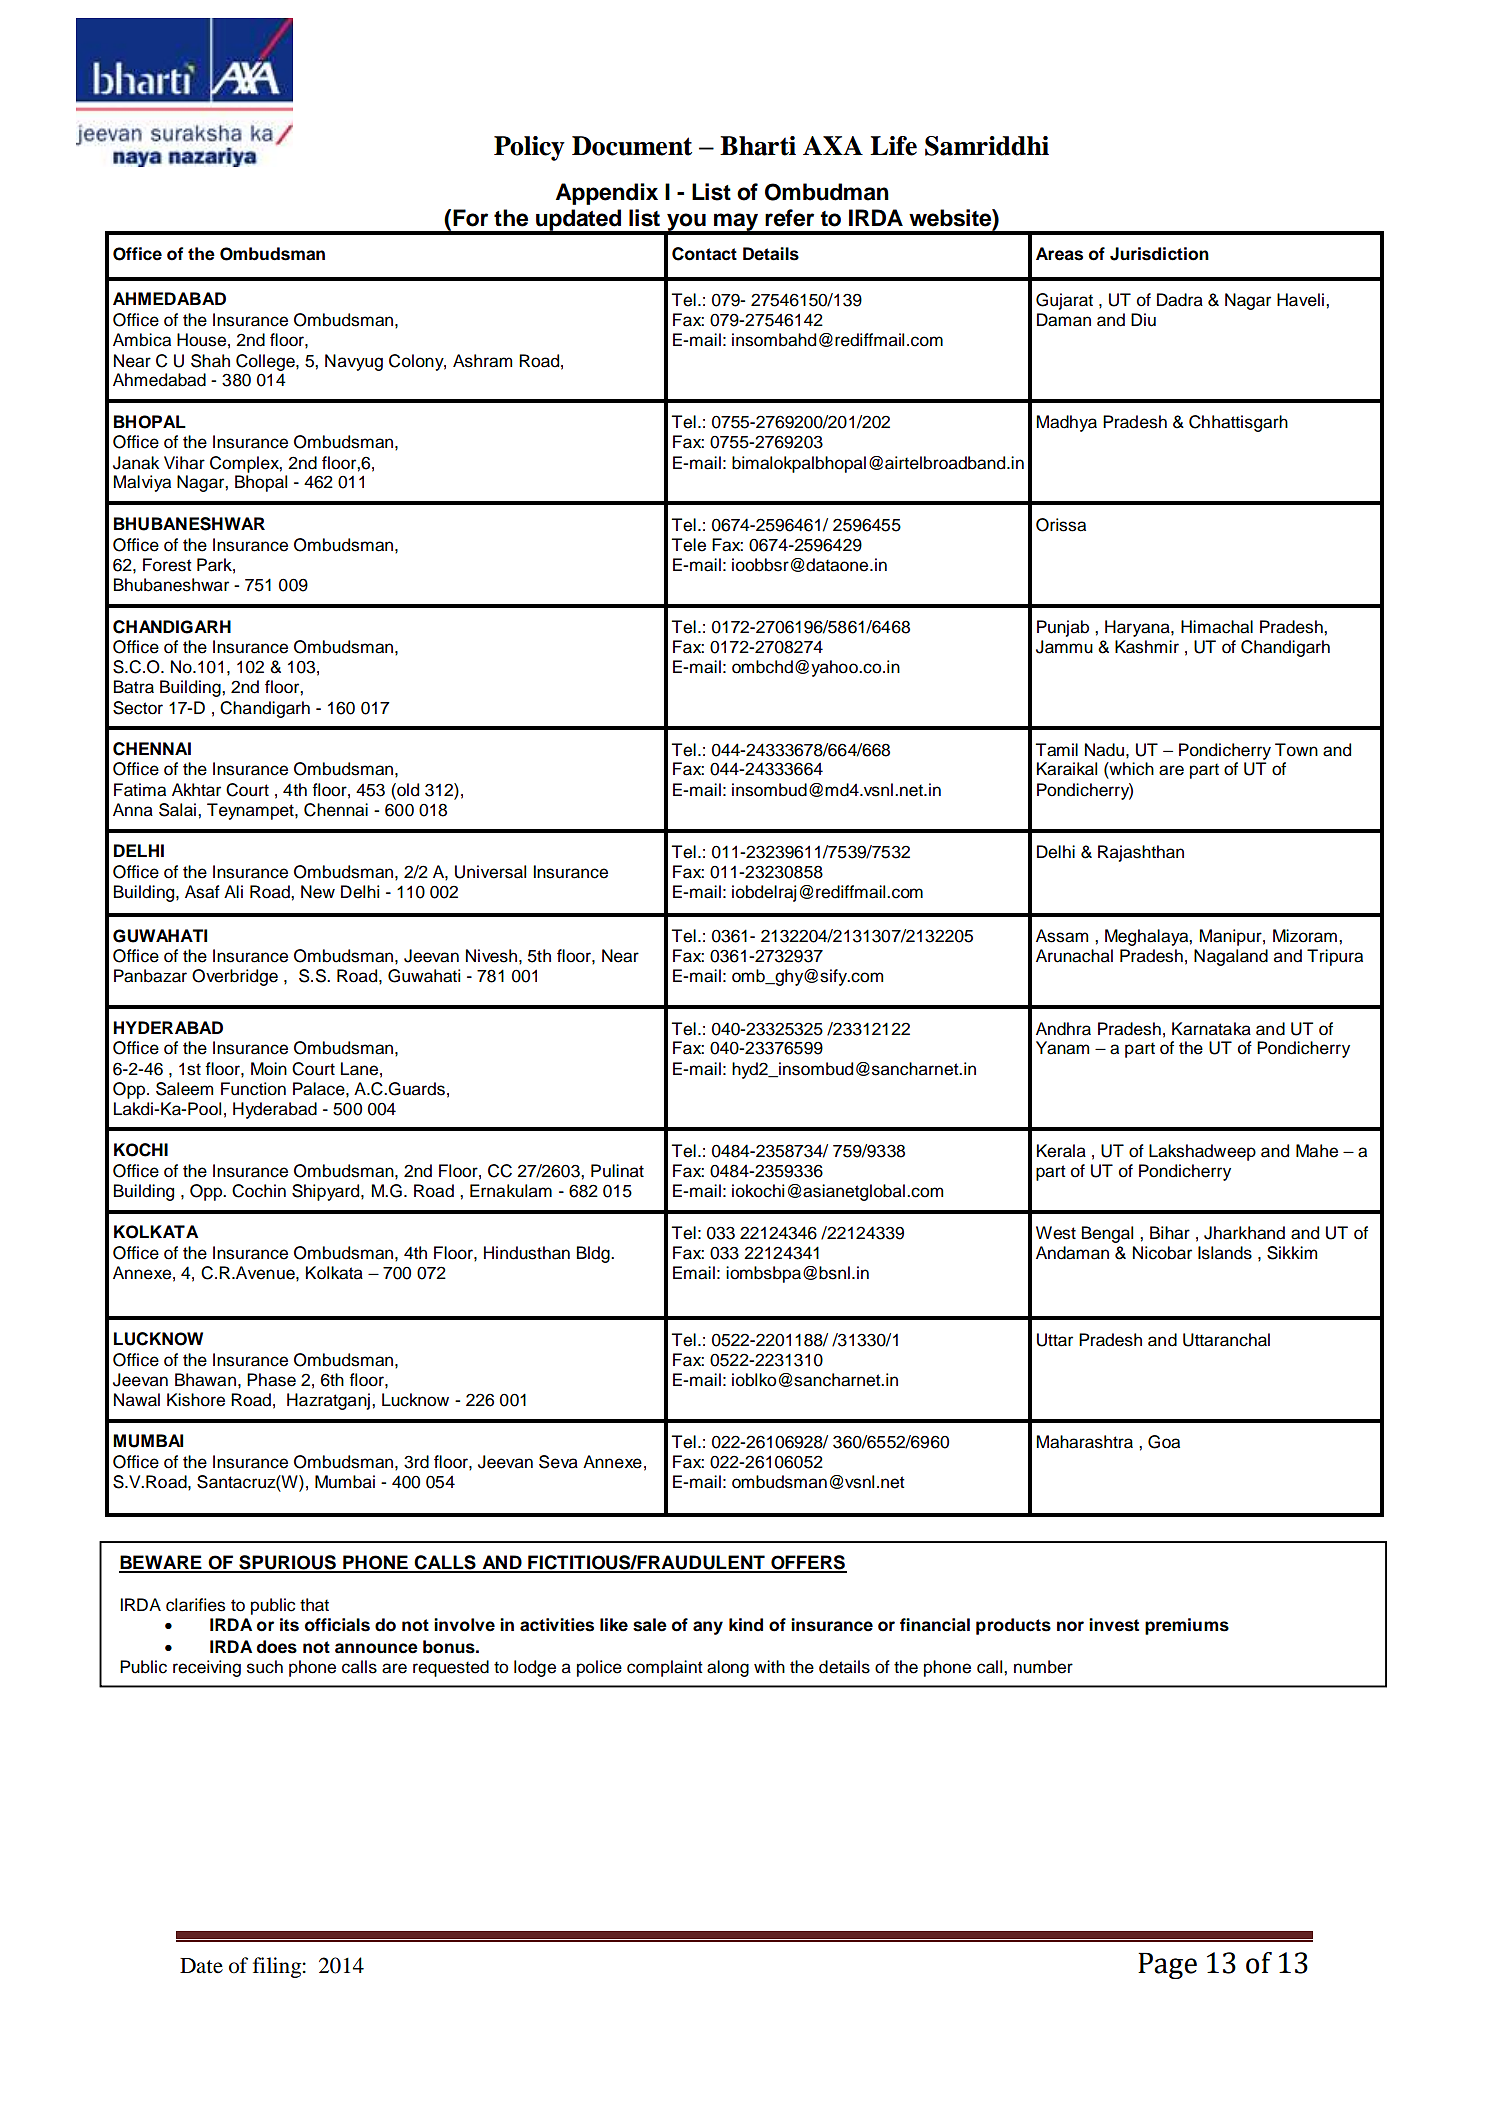 This screenshot has width=1489, height=2104. What do you see at coordinates (490, 872) in the screenshot?
I see `Universal` at bounding box center [490, 872].
